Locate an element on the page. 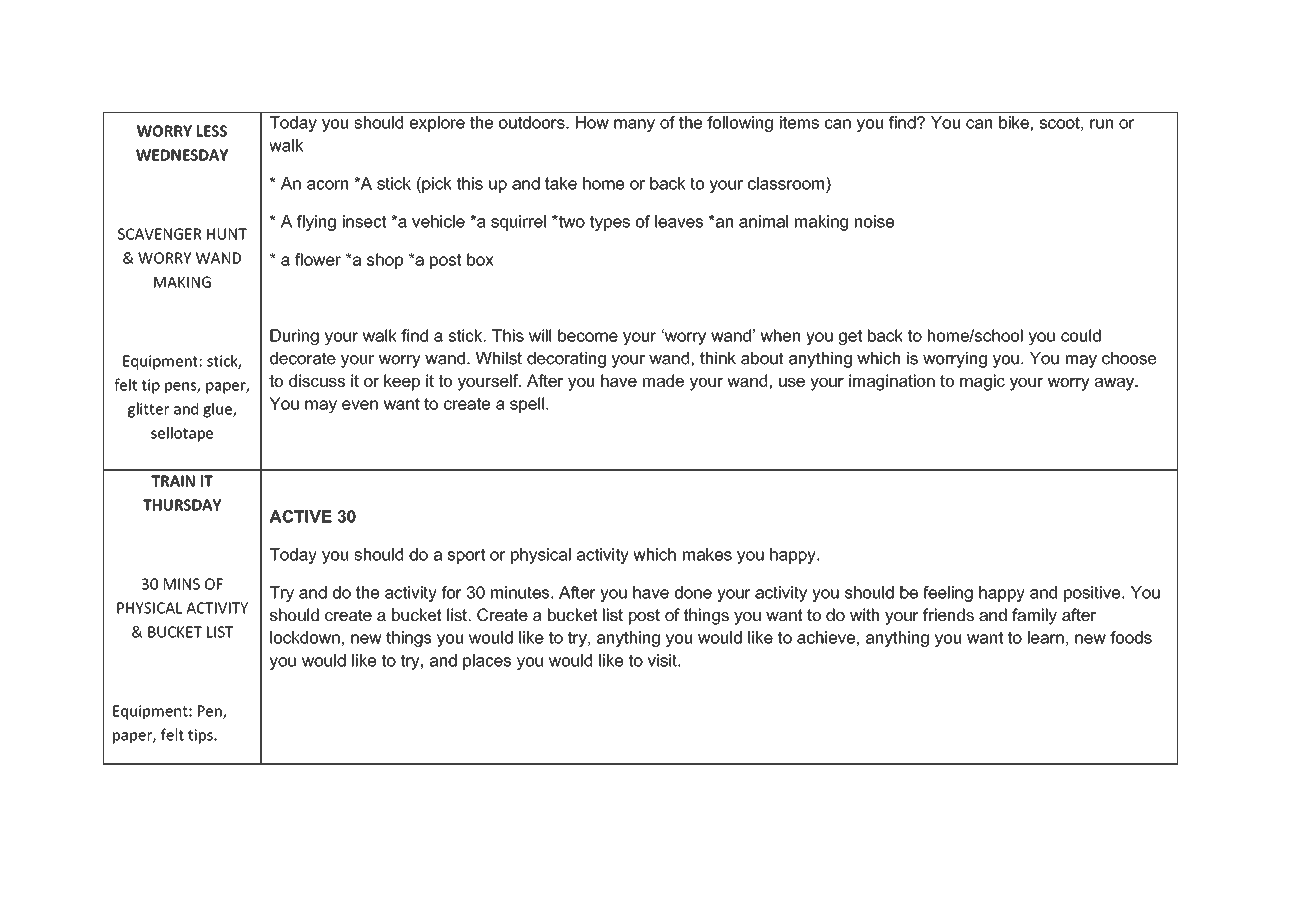  LESS is located at coordinates (212, 131).
